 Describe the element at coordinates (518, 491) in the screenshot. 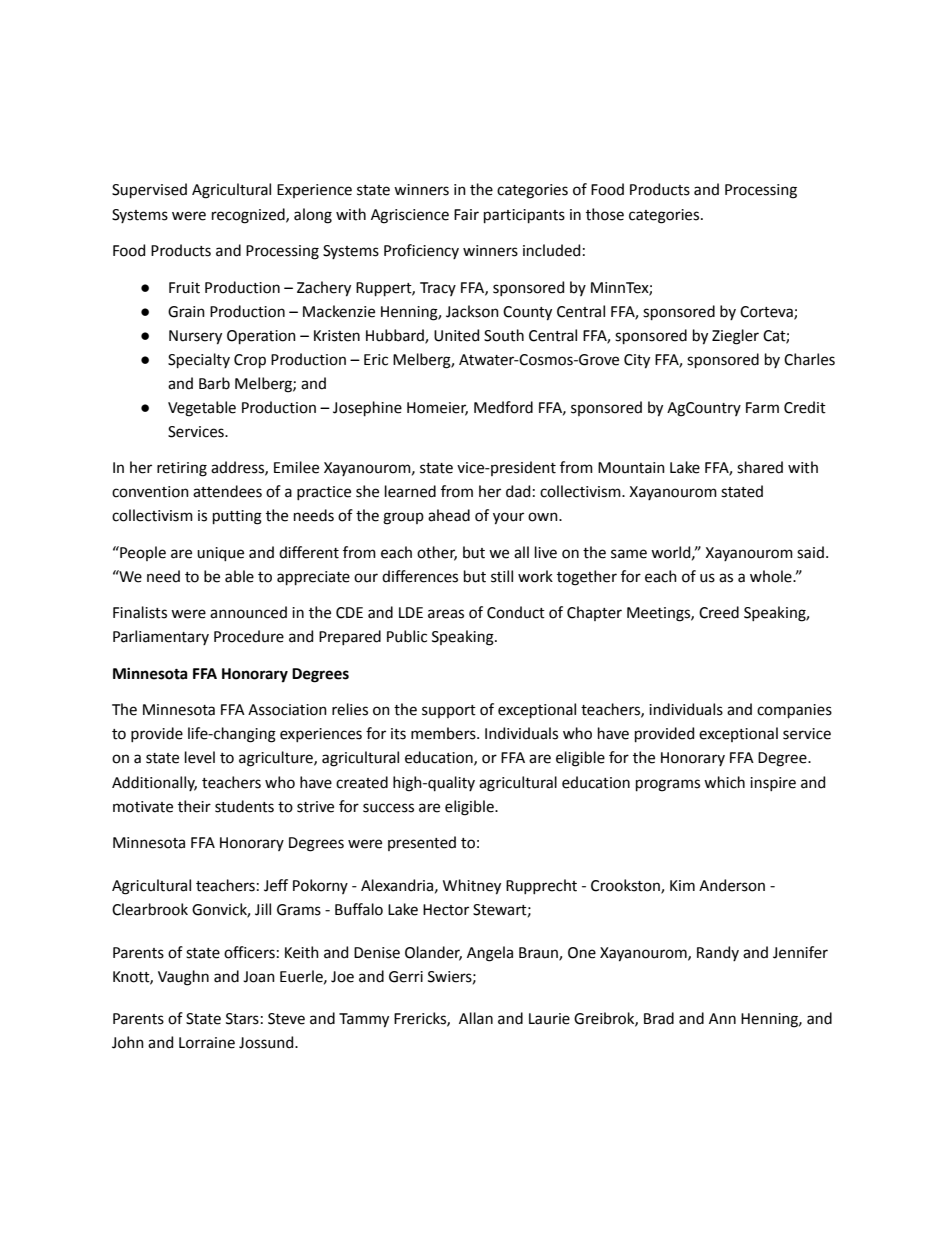

I see `dad` at that location.
